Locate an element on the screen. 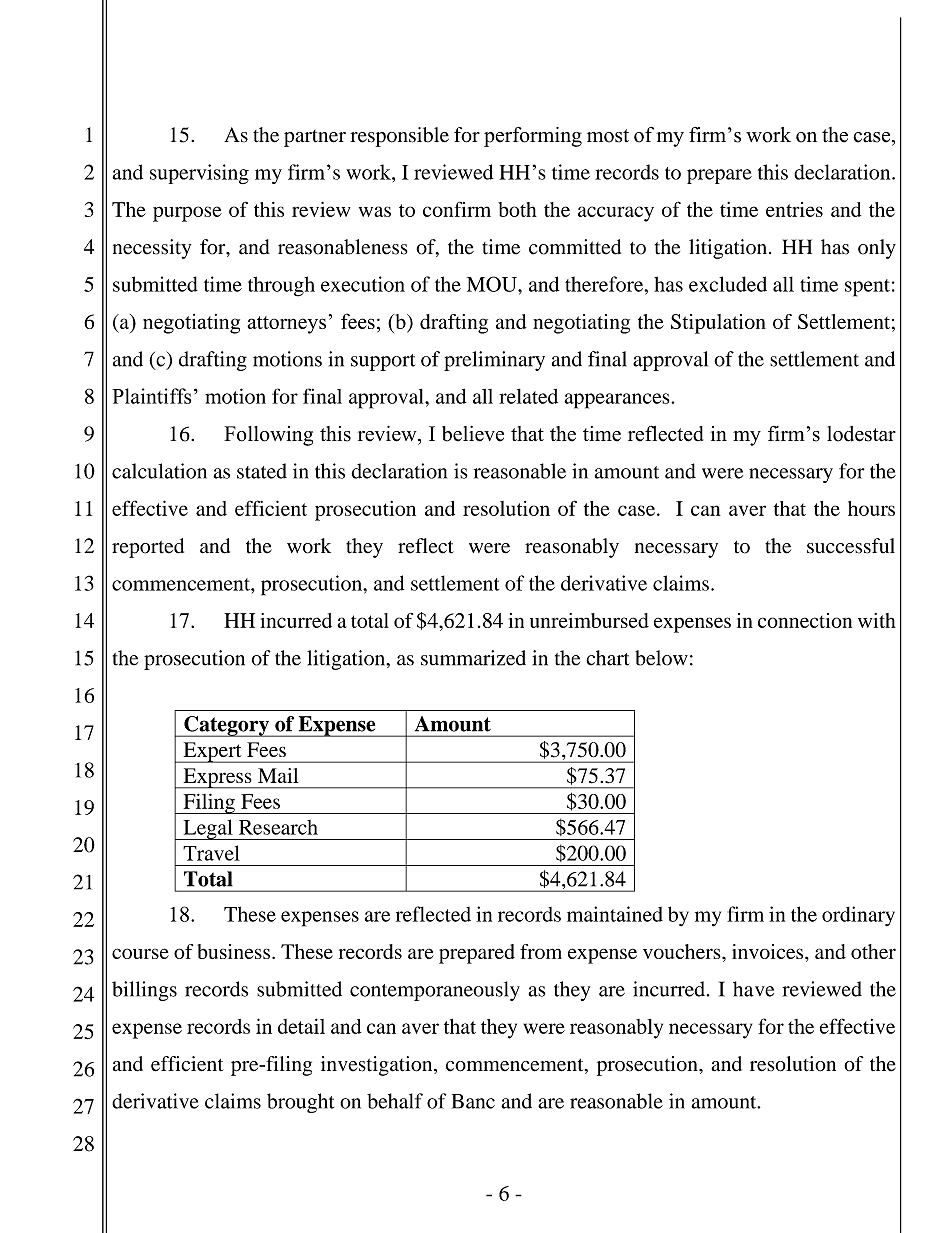 The height and width of the screenshot is (1233, 952). summarized is located at coordinates (473, 658).
